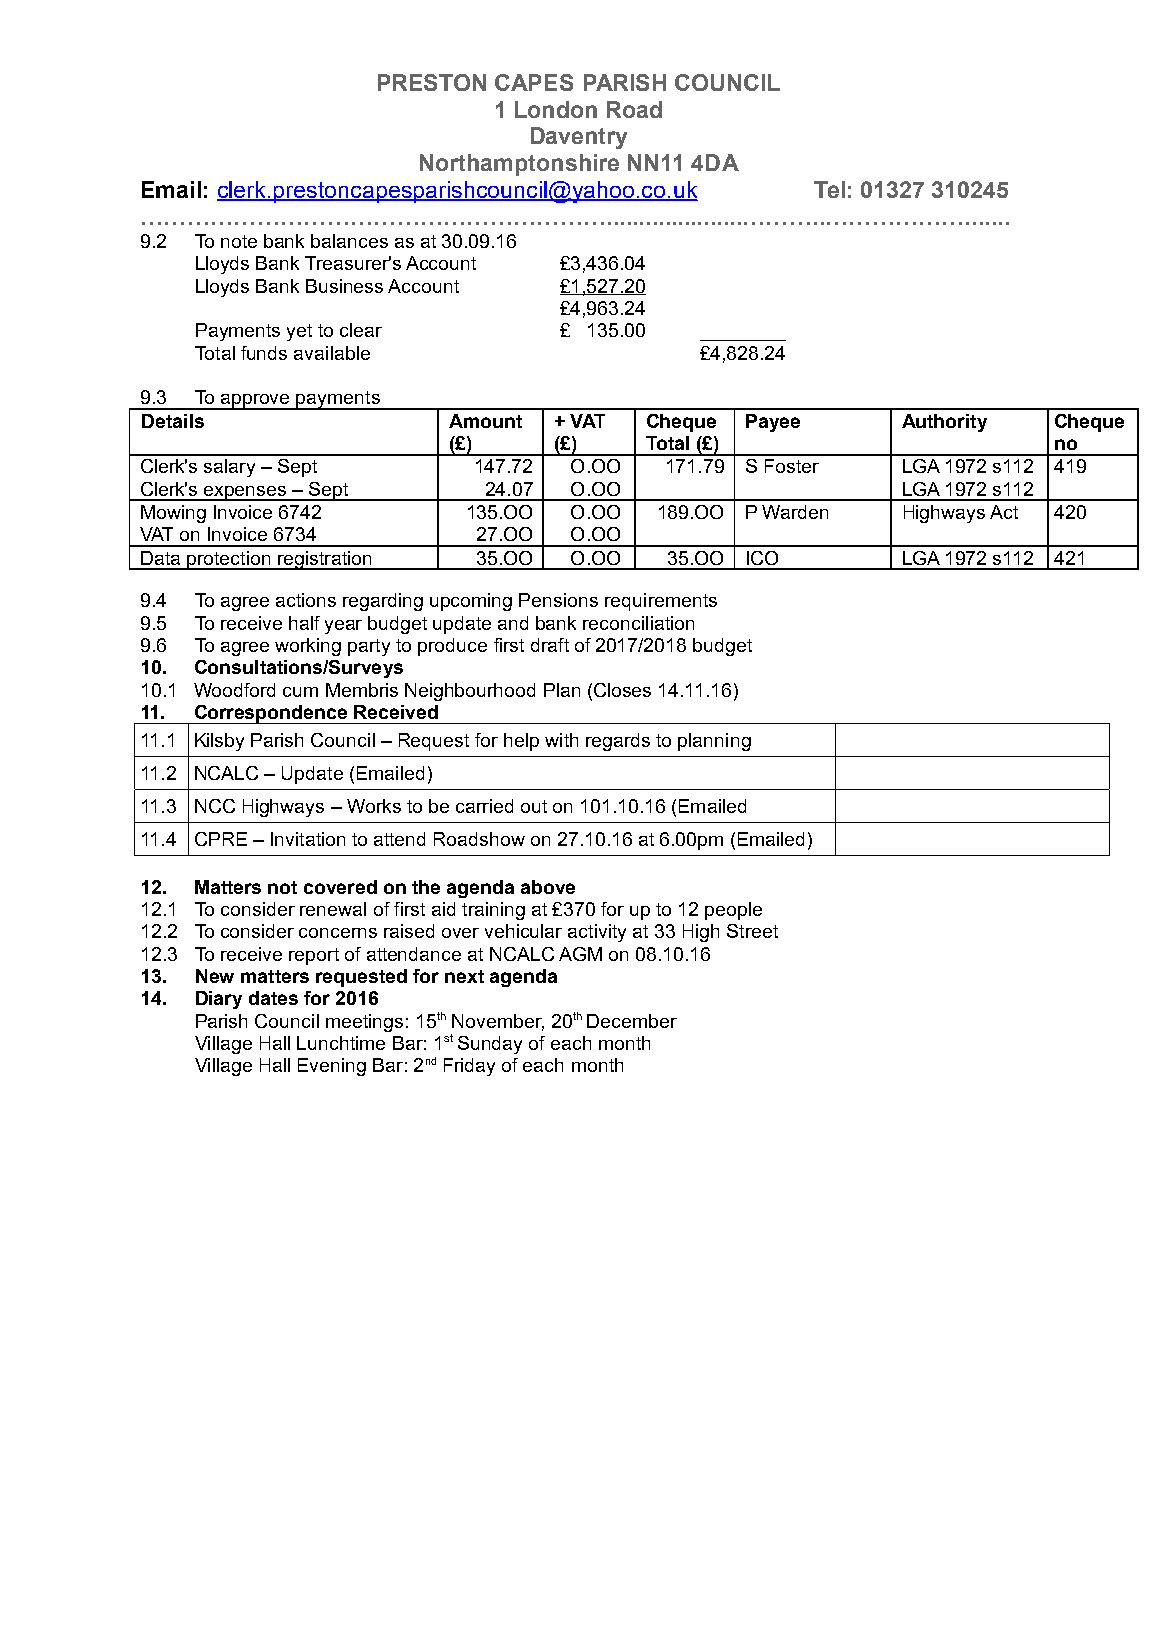 This screenshot has width=1156, height=1636. What do you see at coordinates (239, 241) in the screenshot?
I see `note` at bounding box center [239, 241].
